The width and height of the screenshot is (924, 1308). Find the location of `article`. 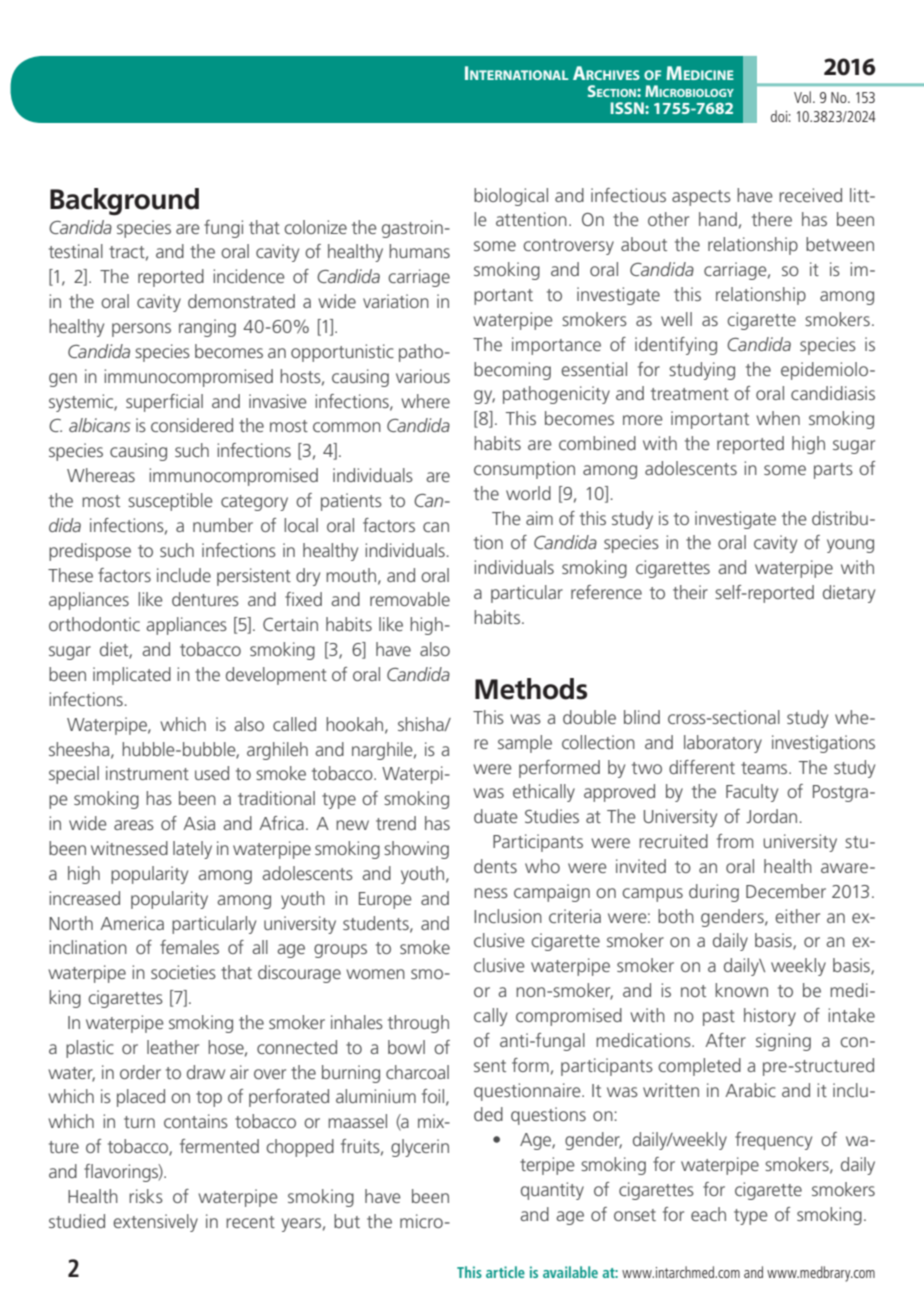

article is located at coordinates (505, 1272).
